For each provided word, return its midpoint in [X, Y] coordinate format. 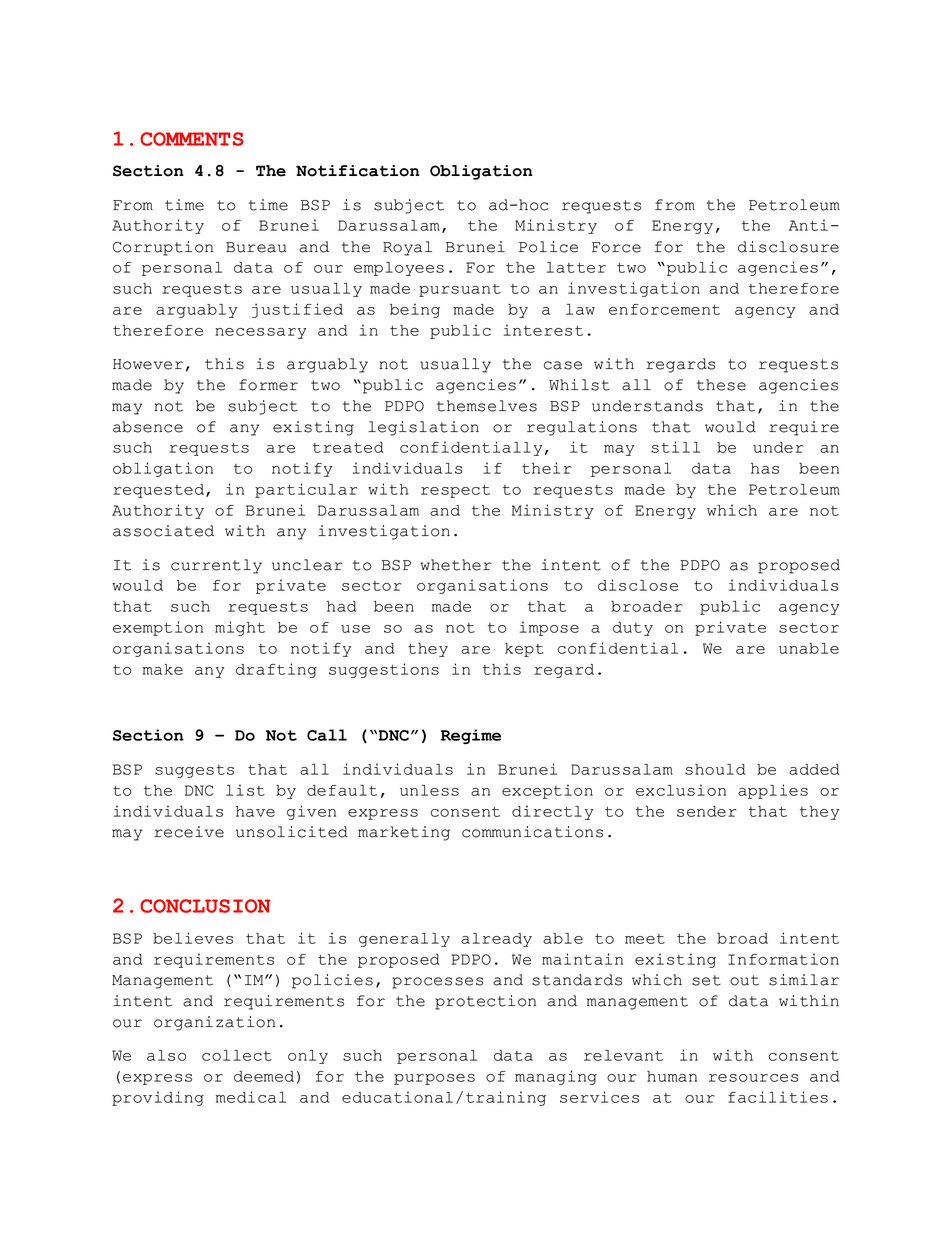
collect [237, 1055]
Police [548, 247]
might [240, 628]
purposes [434, 1079]
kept [524, 650]
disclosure [788, 247]
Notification [358, 171]
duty [633, 629]
